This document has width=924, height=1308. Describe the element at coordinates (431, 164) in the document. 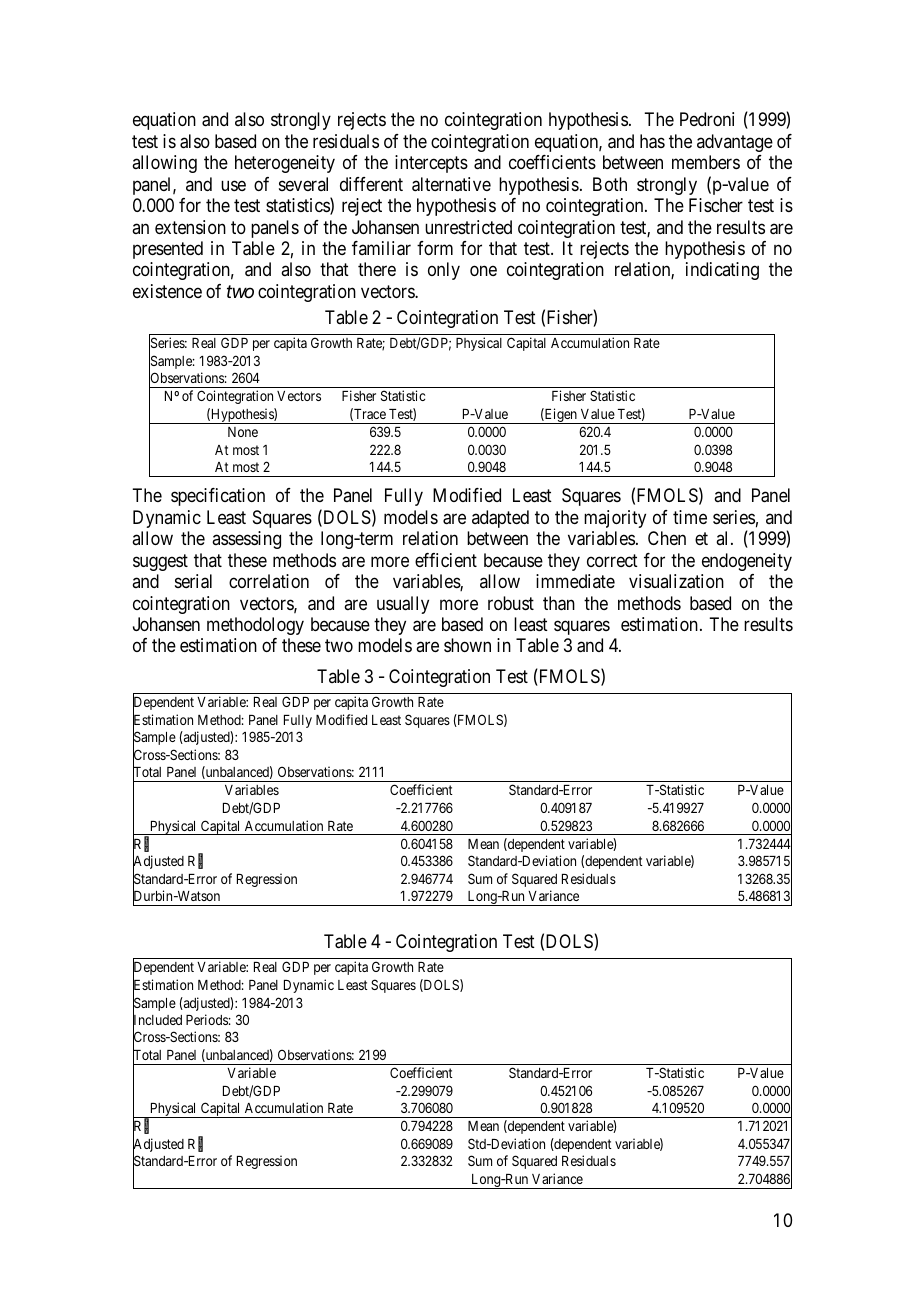

I see `intercepts` at that location.
